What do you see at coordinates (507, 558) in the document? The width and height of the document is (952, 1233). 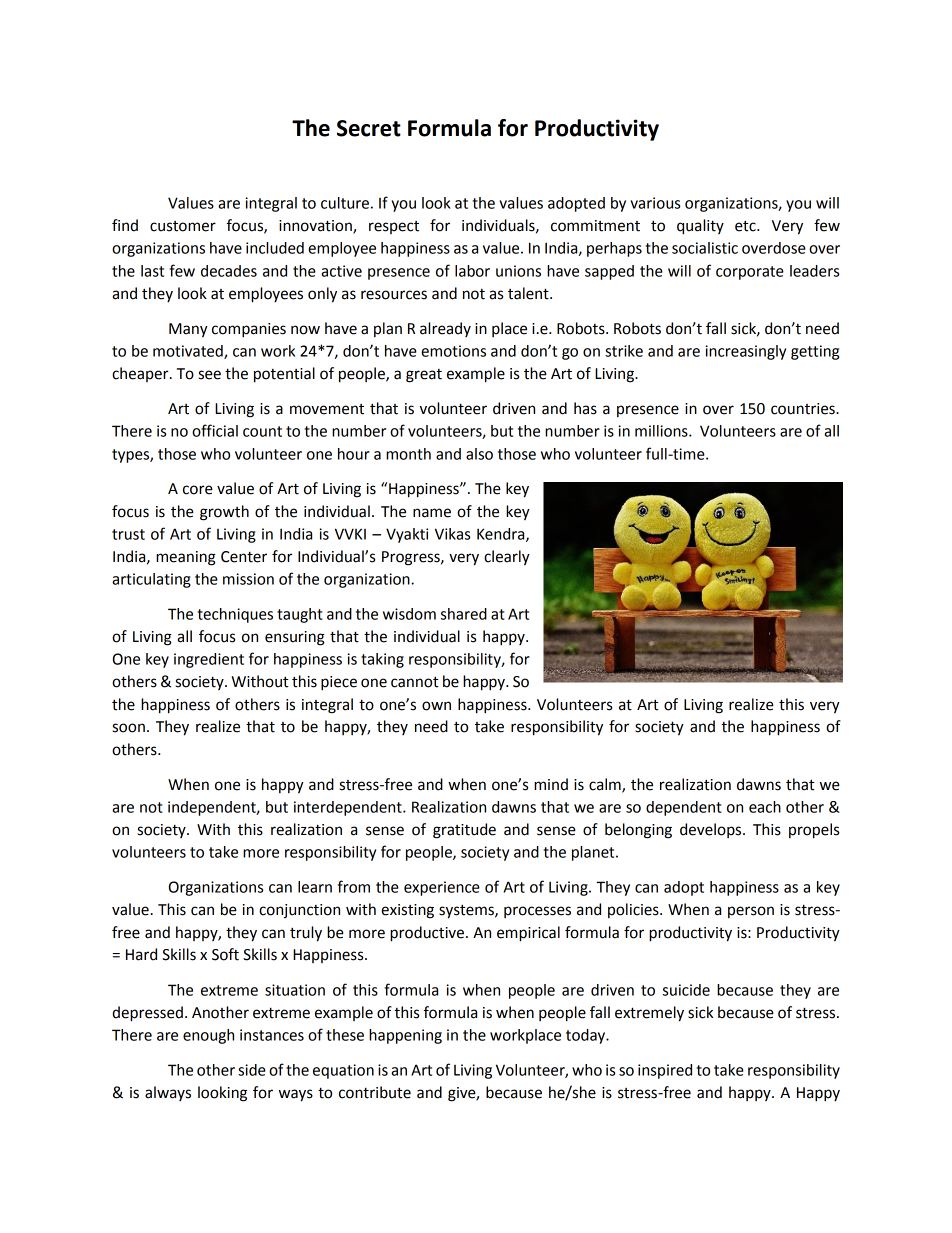 I see `clearly` at bounding box center [507, 558].
